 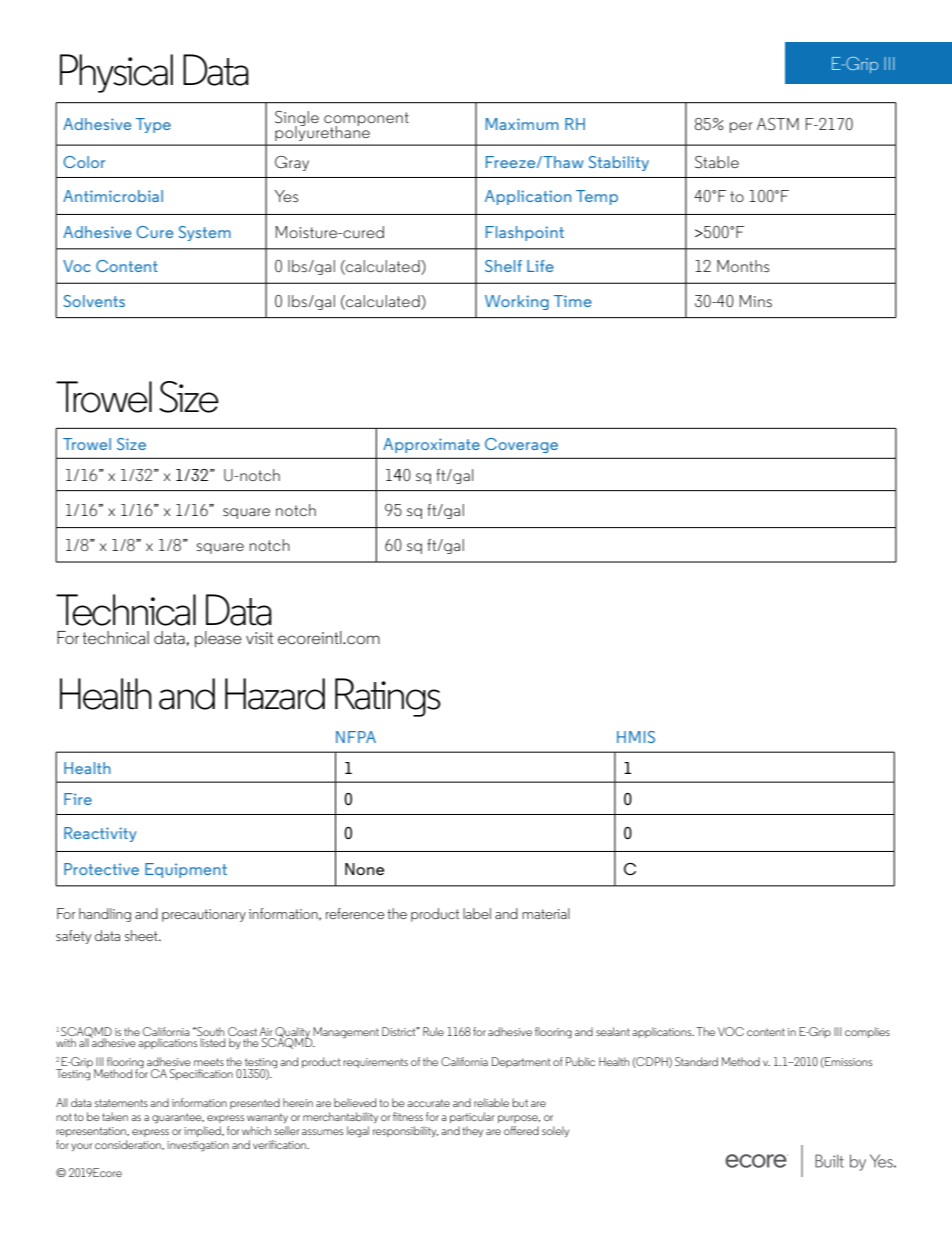 What do you see at coordinates (356, 737) in the page?
I see `NFPA` at bounding box center [356, 737].
